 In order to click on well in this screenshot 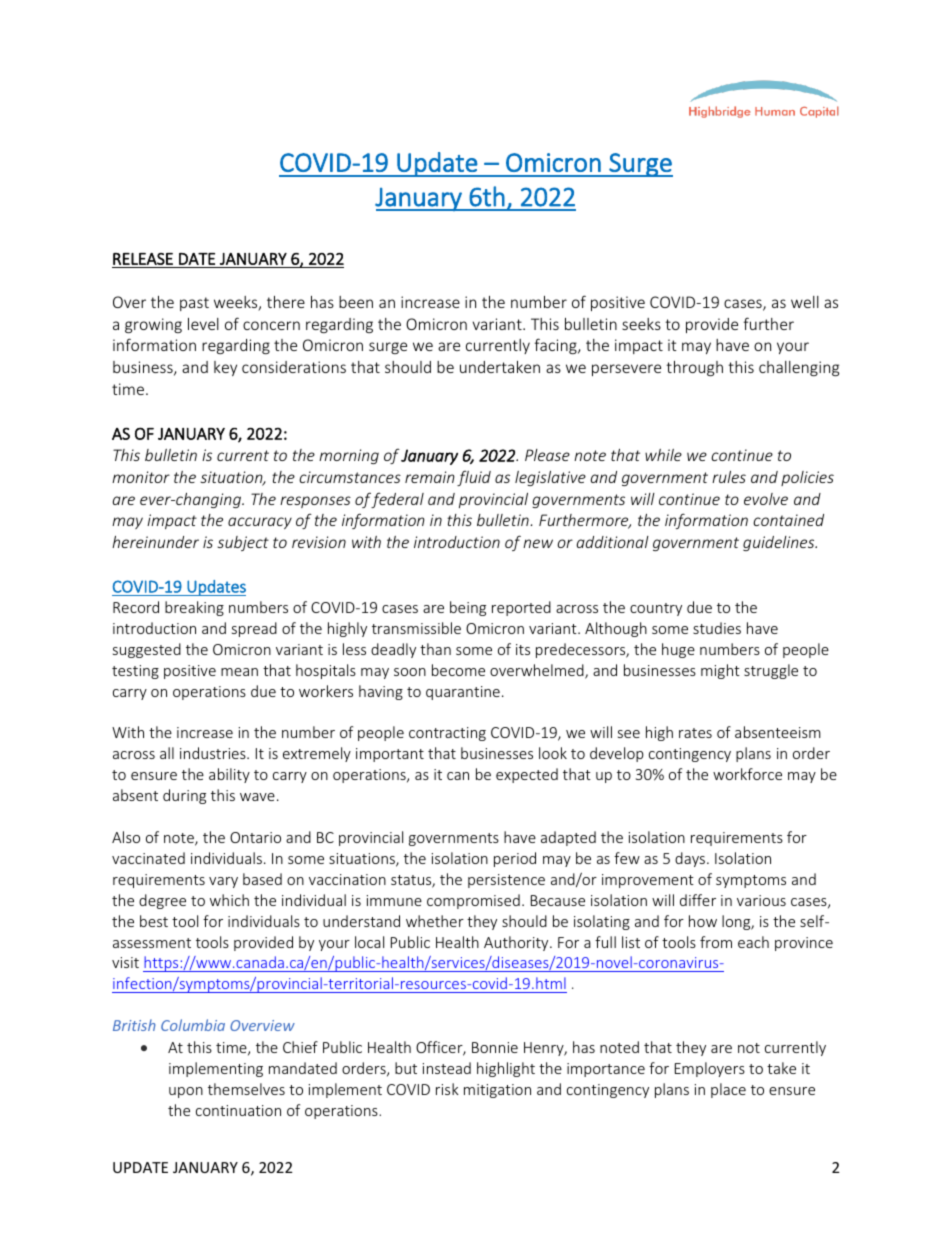, I will do `click(805, 302)`.
